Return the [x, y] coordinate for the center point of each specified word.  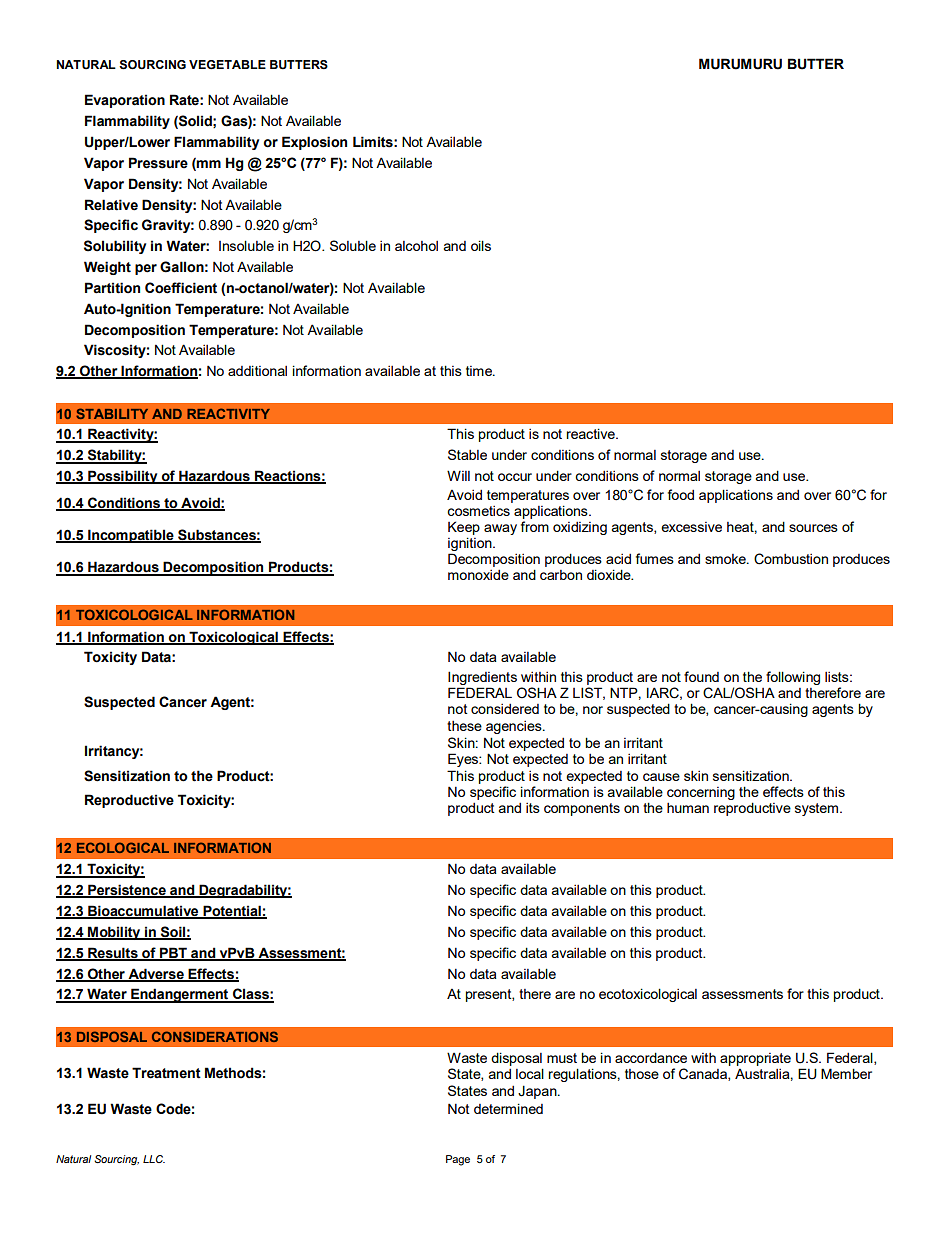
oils [481, 245]
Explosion [314, 143]
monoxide [478, 575]
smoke [726, 559]
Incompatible [131, 536]
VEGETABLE [227, 64]
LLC [154, 1159]
